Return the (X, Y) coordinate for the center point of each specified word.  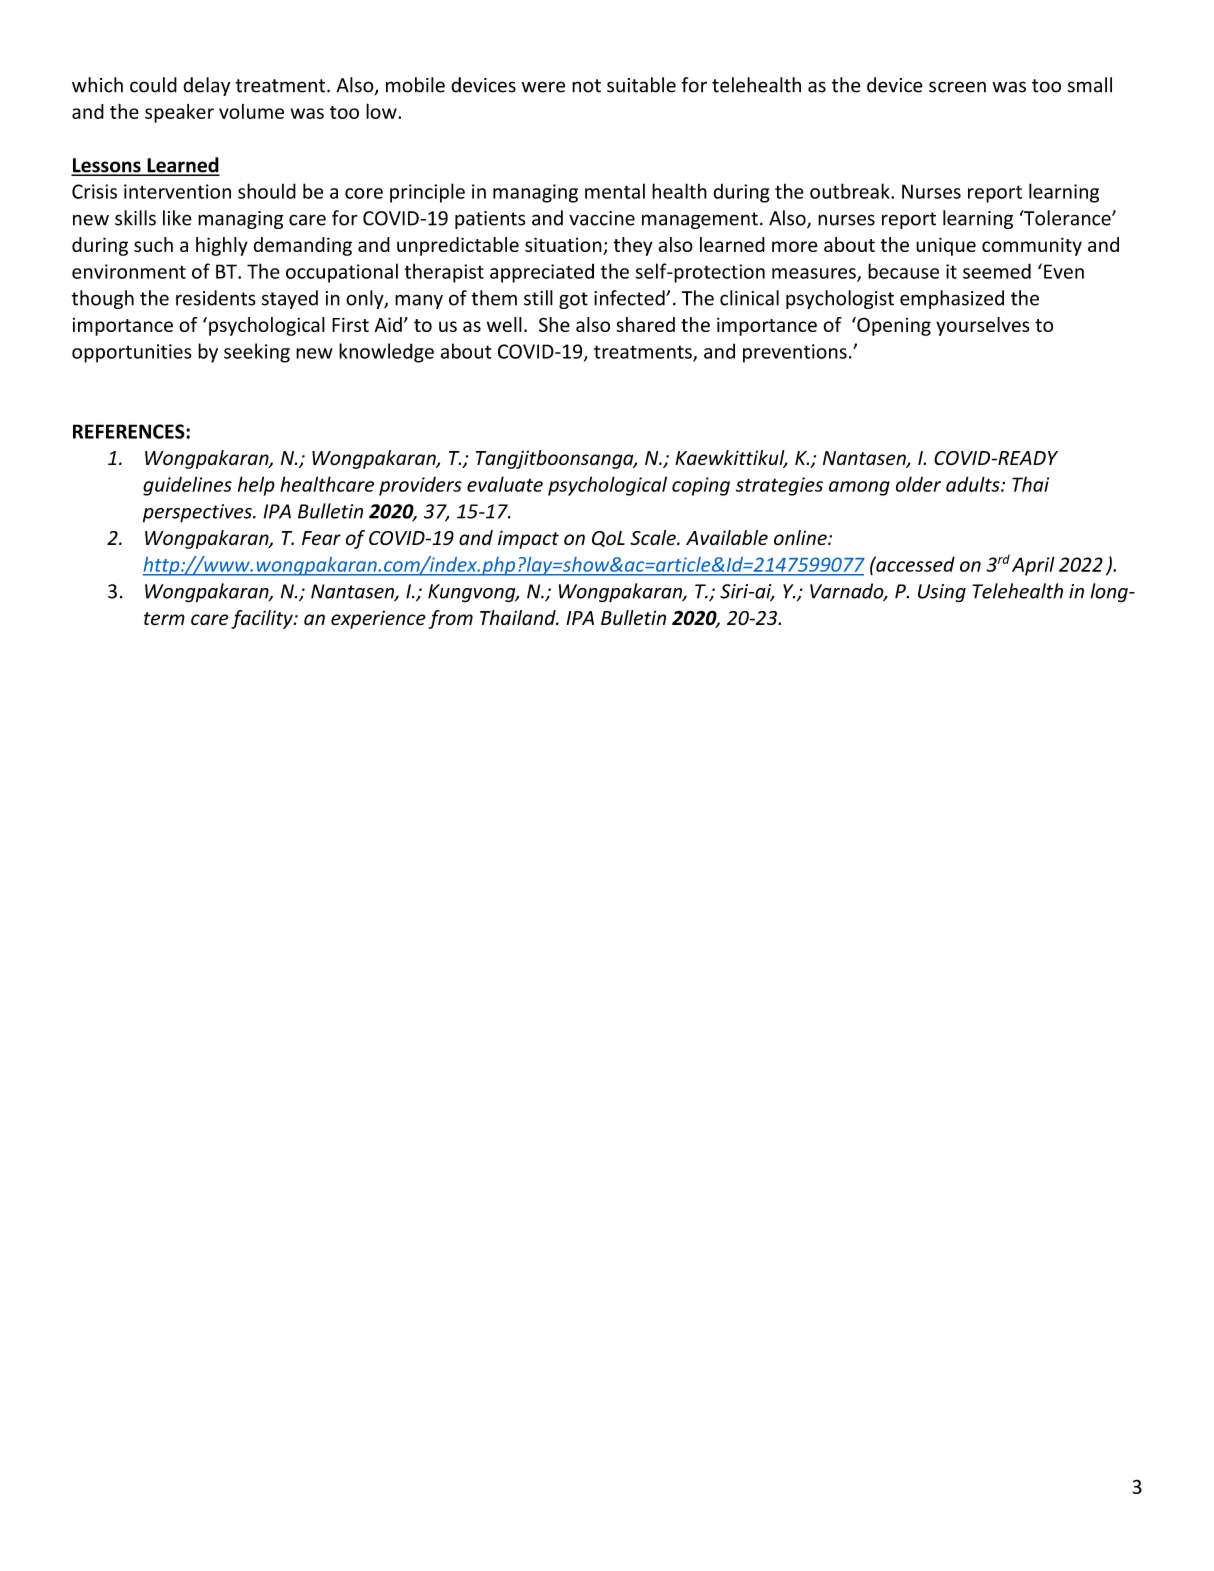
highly (222, 246)
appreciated (542, 273)
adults (974, 484)
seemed (997, 271)
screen (957, 87)
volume (251, 111)
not (586, 86)
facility (263, 619)
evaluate (505, 484)
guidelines (187, 486)
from (451, 619)
